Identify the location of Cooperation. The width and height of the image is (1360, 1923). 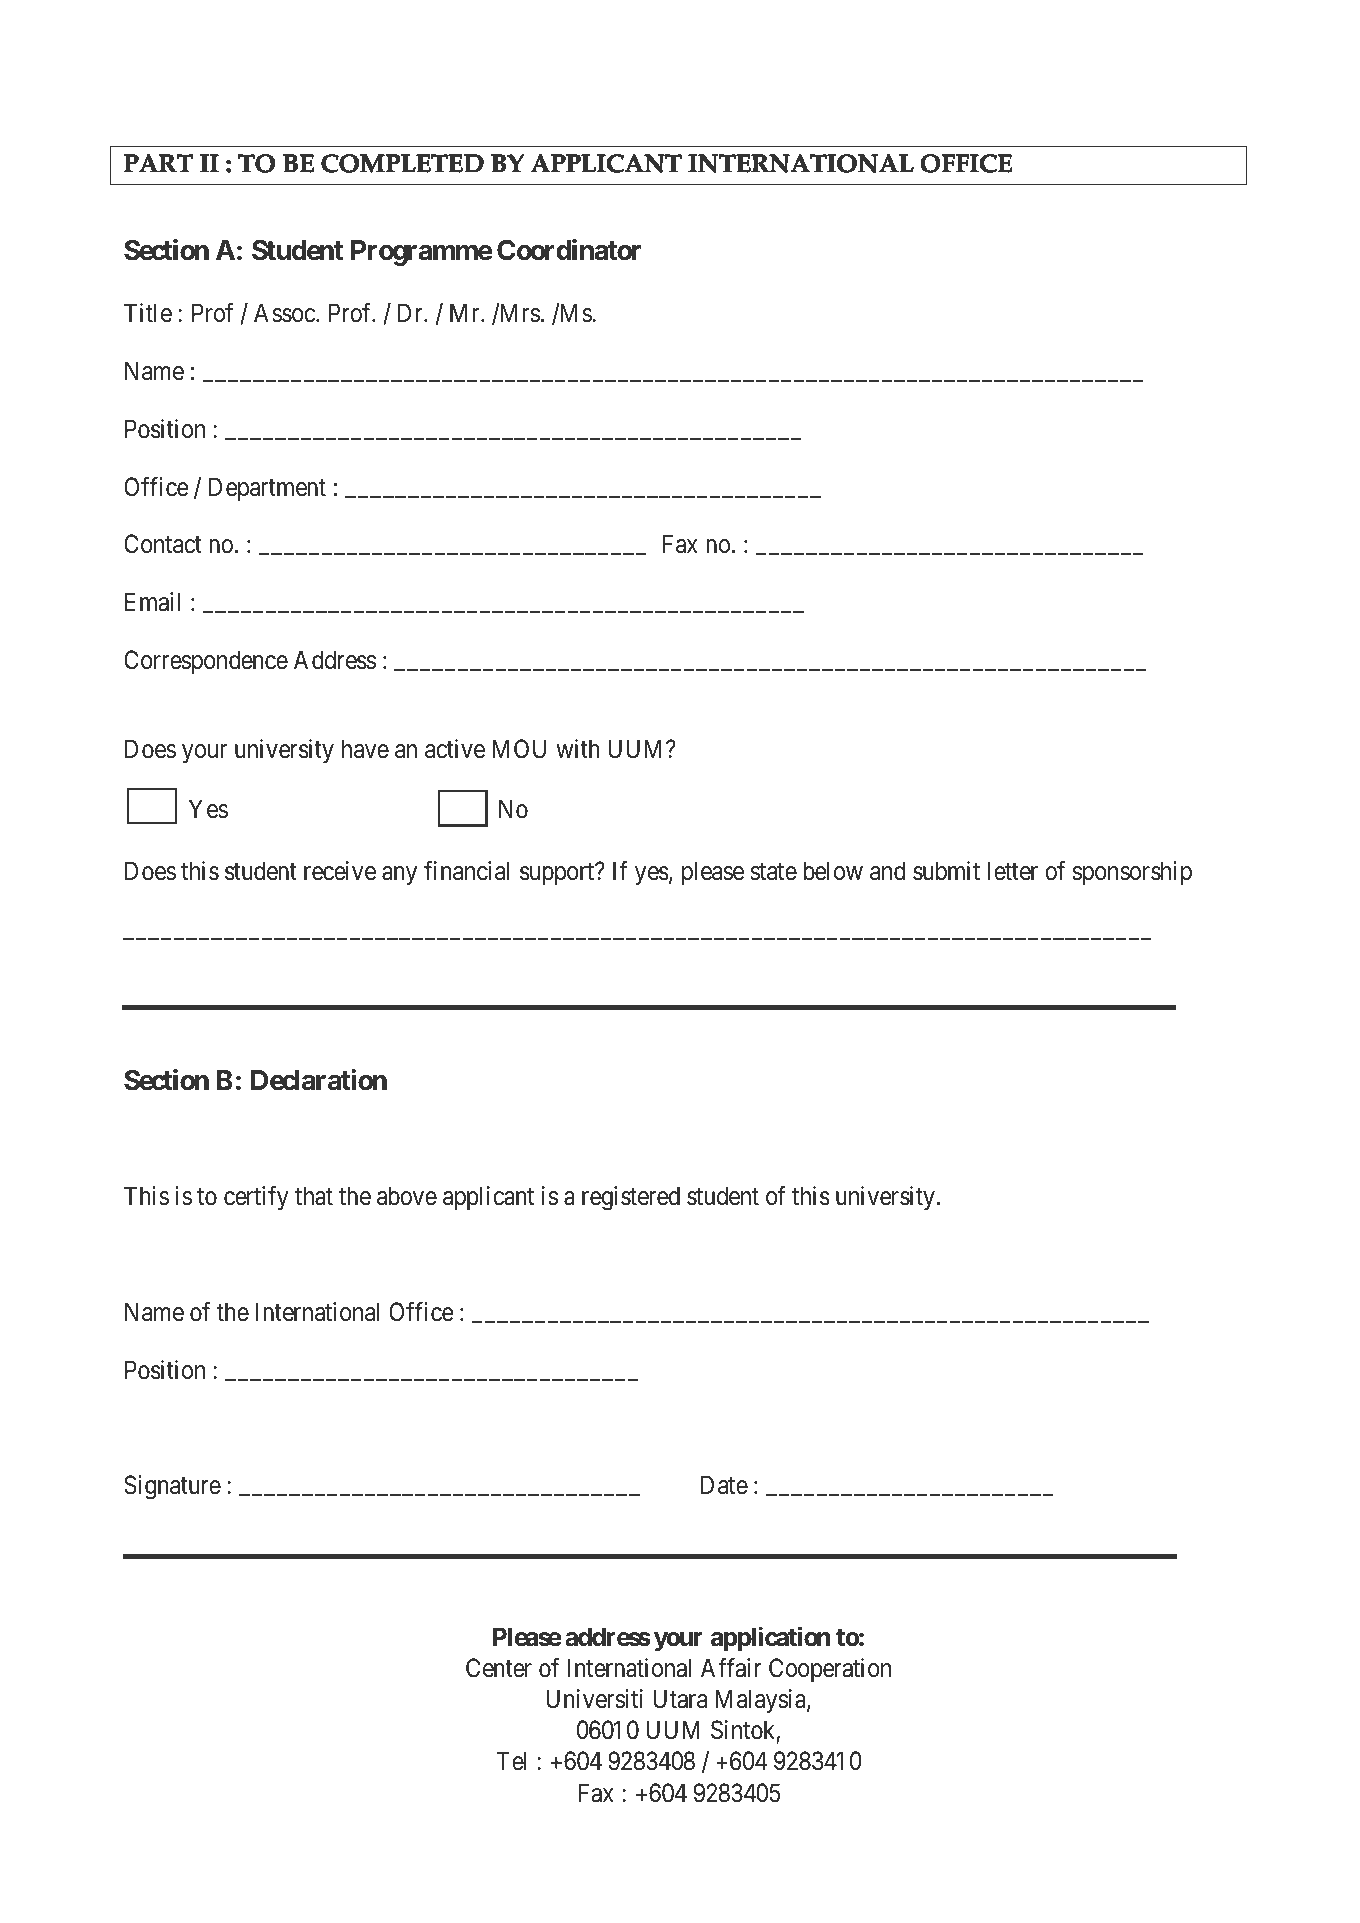
(830, 1670).
